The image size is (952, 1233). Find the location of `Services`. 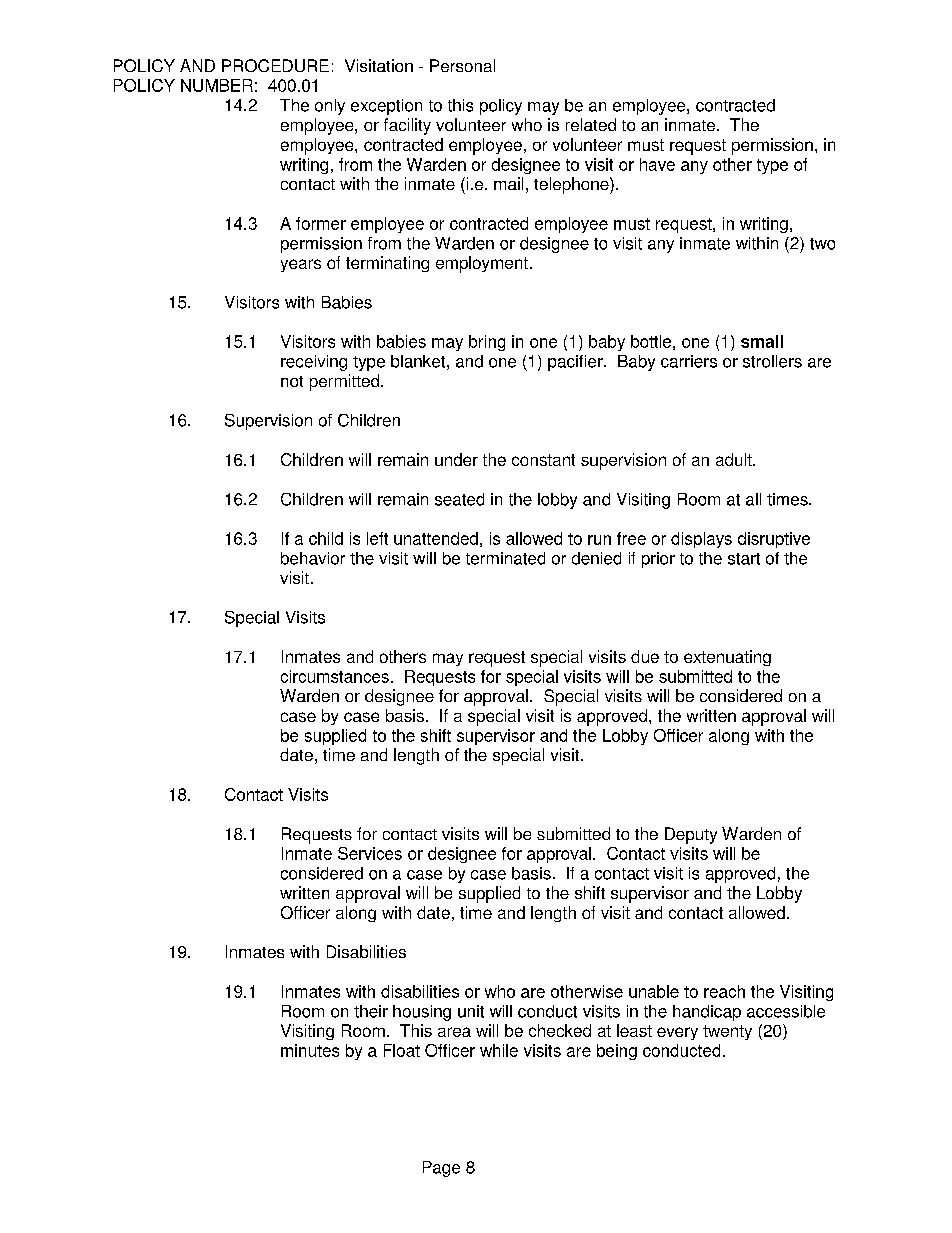

Services is located at coordinates (370, 853).
